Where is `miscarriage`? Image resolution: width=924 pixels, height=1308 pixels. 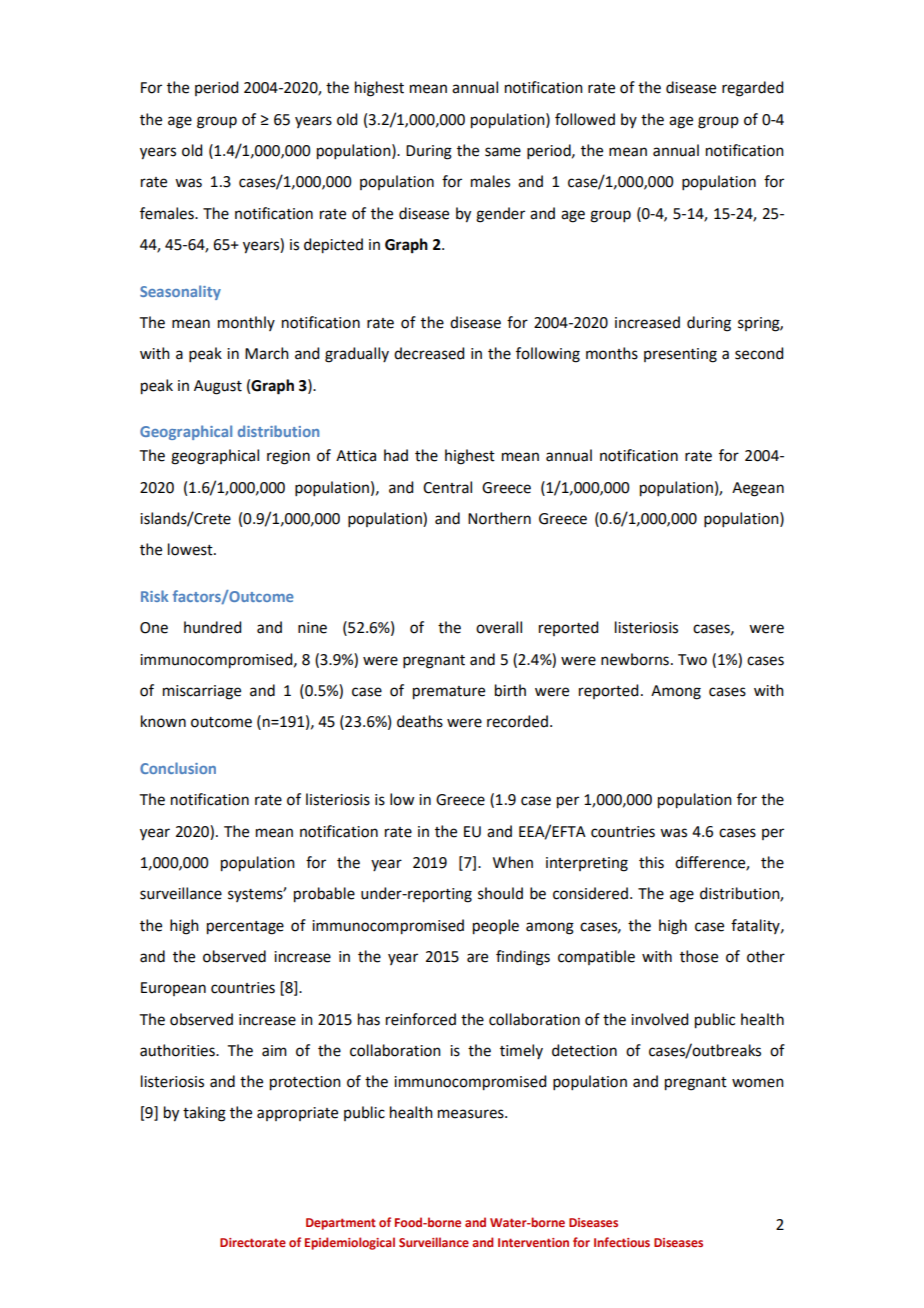
miscarriage is located at coordinates (202, 692).
